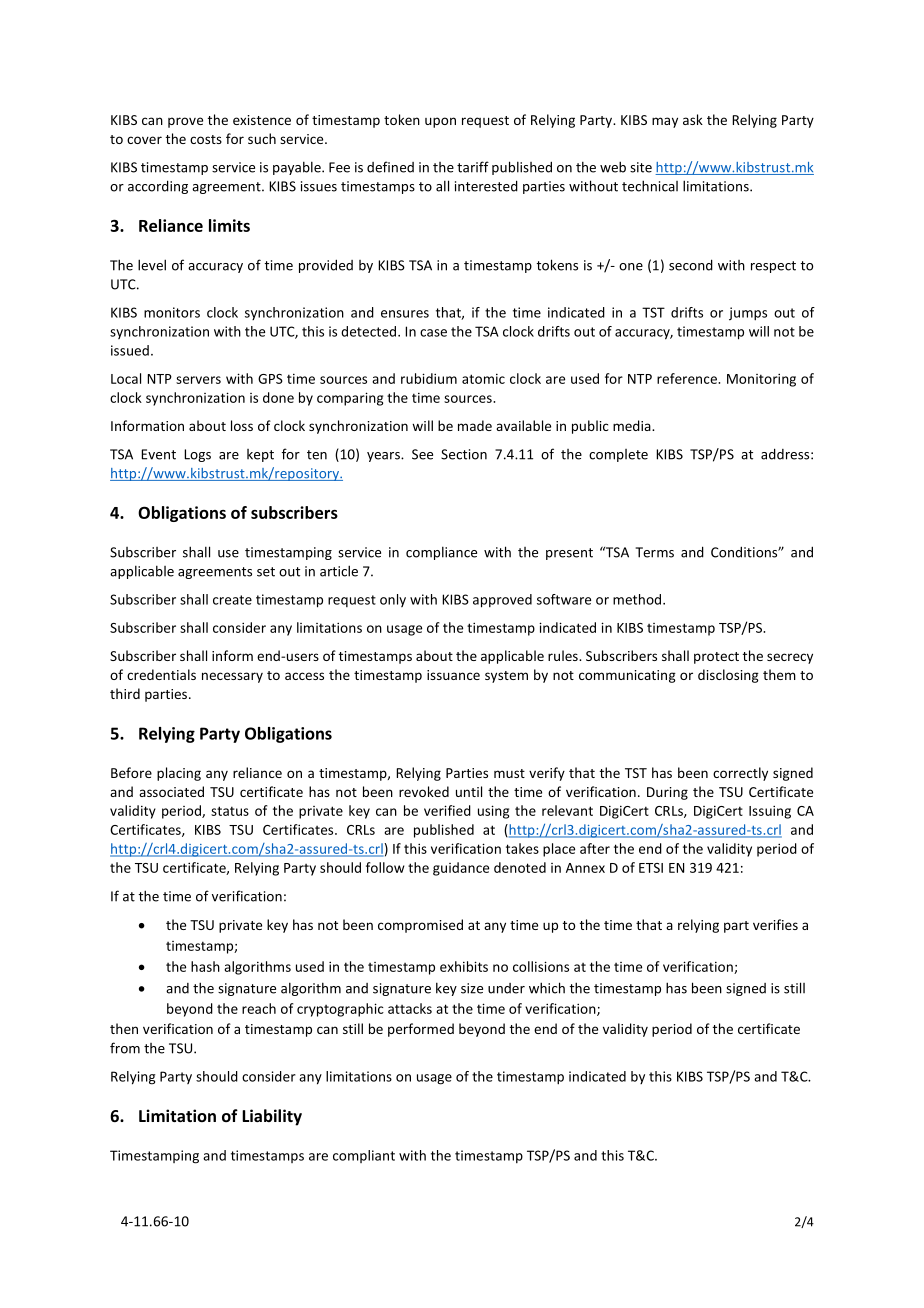  What do you see at coordinates (230, 811) in the screenshot?
I see `status` at bounding box center [230, 811].
